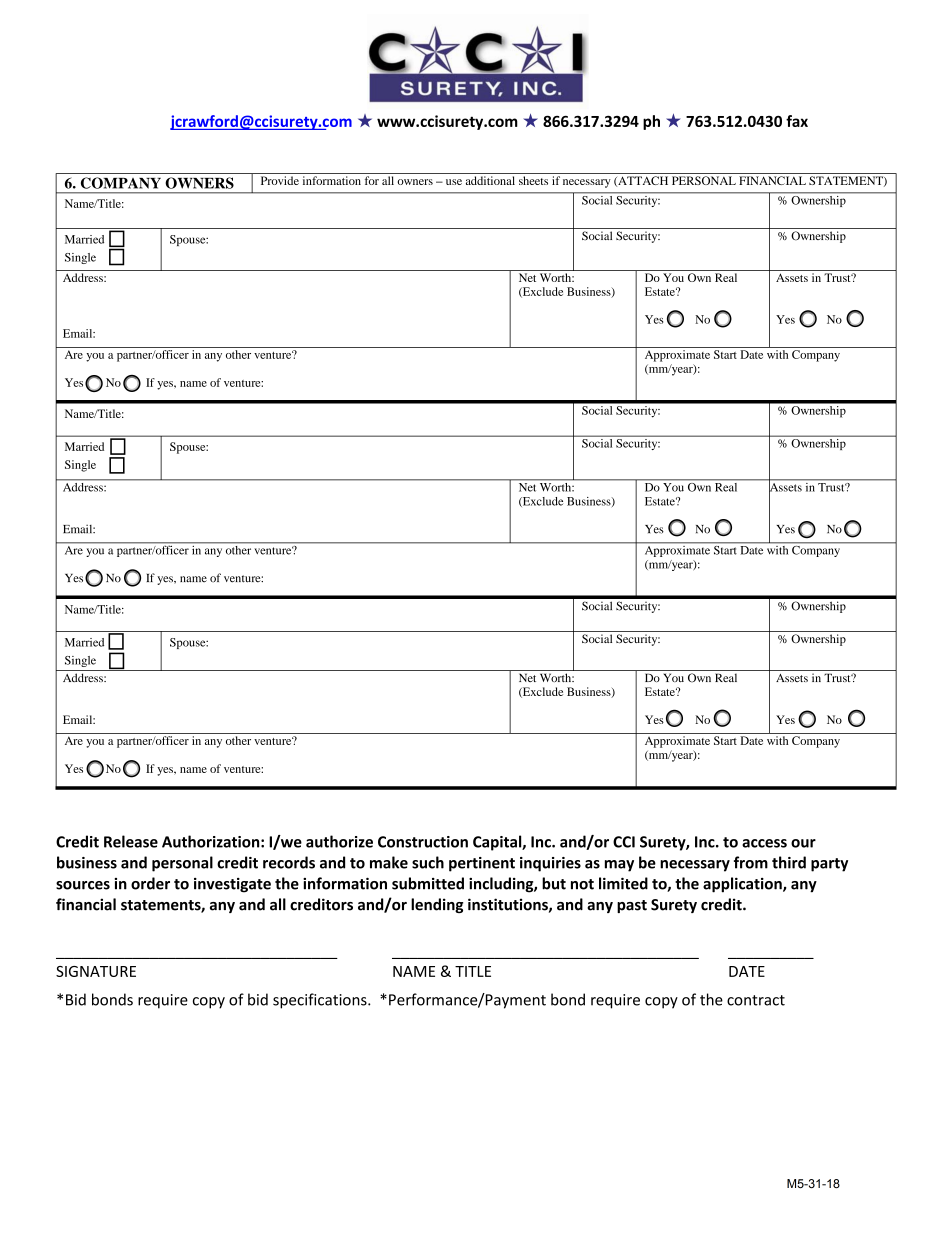 This image has width=952, height=1233. I want to click on such, so click(428, 862).
